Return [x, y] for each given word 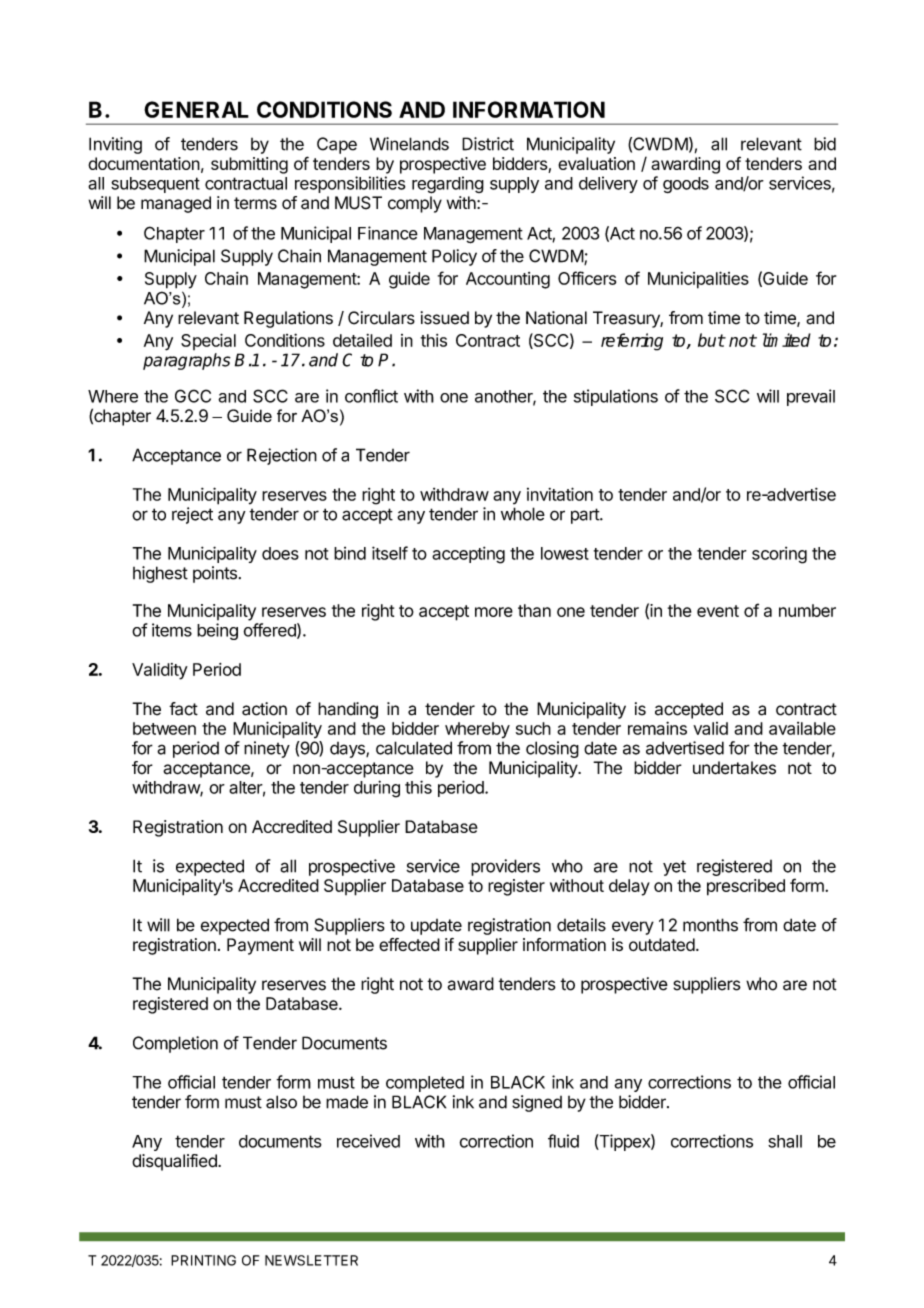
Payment [260, 946]
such [533, 728]
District [488, 144]
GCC [193, 396]
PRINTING [203, 1260]
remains [657, 728]
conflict [371, 396]
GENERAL [196, 109]
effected [409, 944]
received [368, 1141]
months [710, 925]
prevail [811, 397]
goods [686, 185]
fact [183, 709]
